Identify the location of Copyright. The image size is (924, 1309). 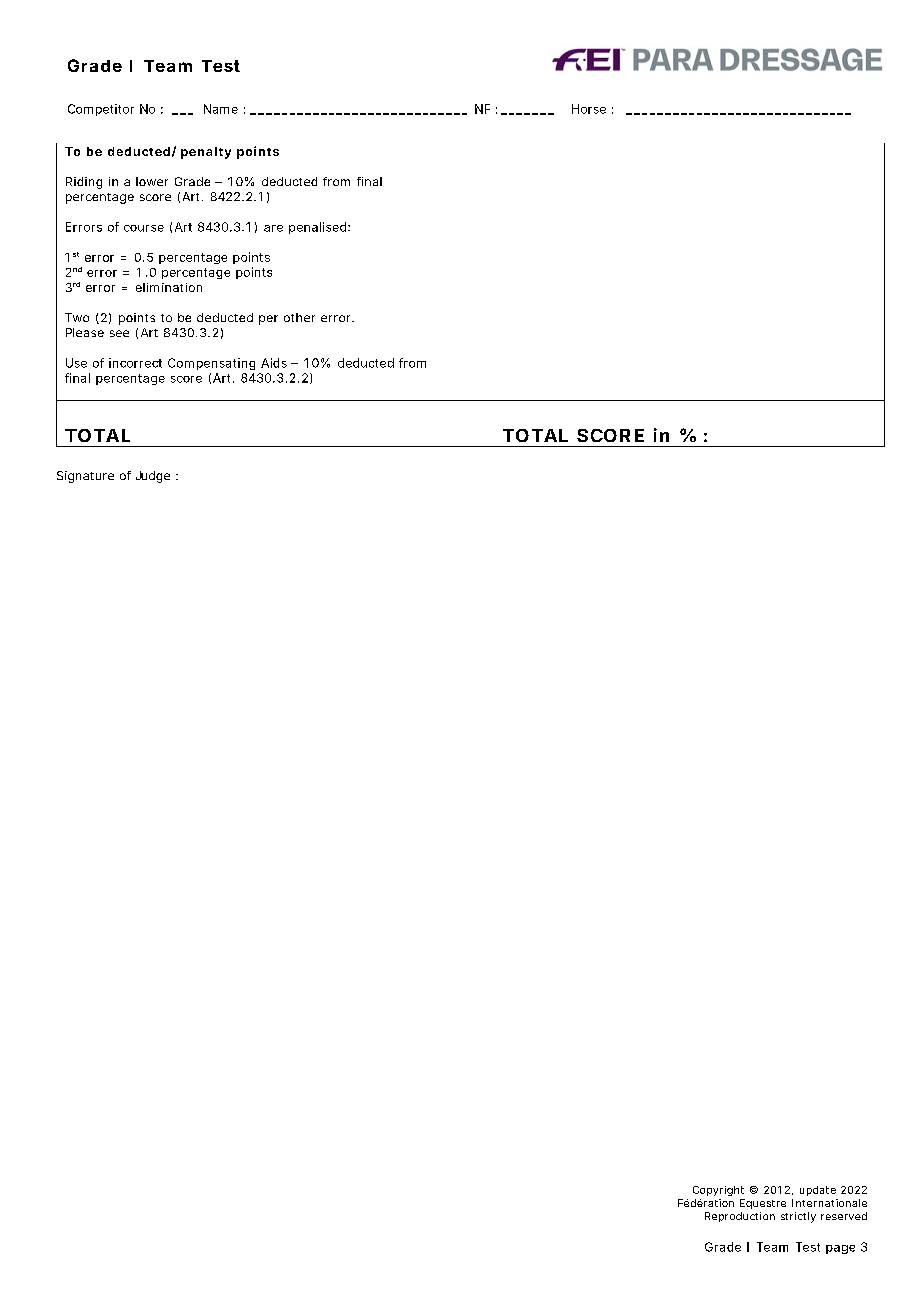
(718, 1191).
